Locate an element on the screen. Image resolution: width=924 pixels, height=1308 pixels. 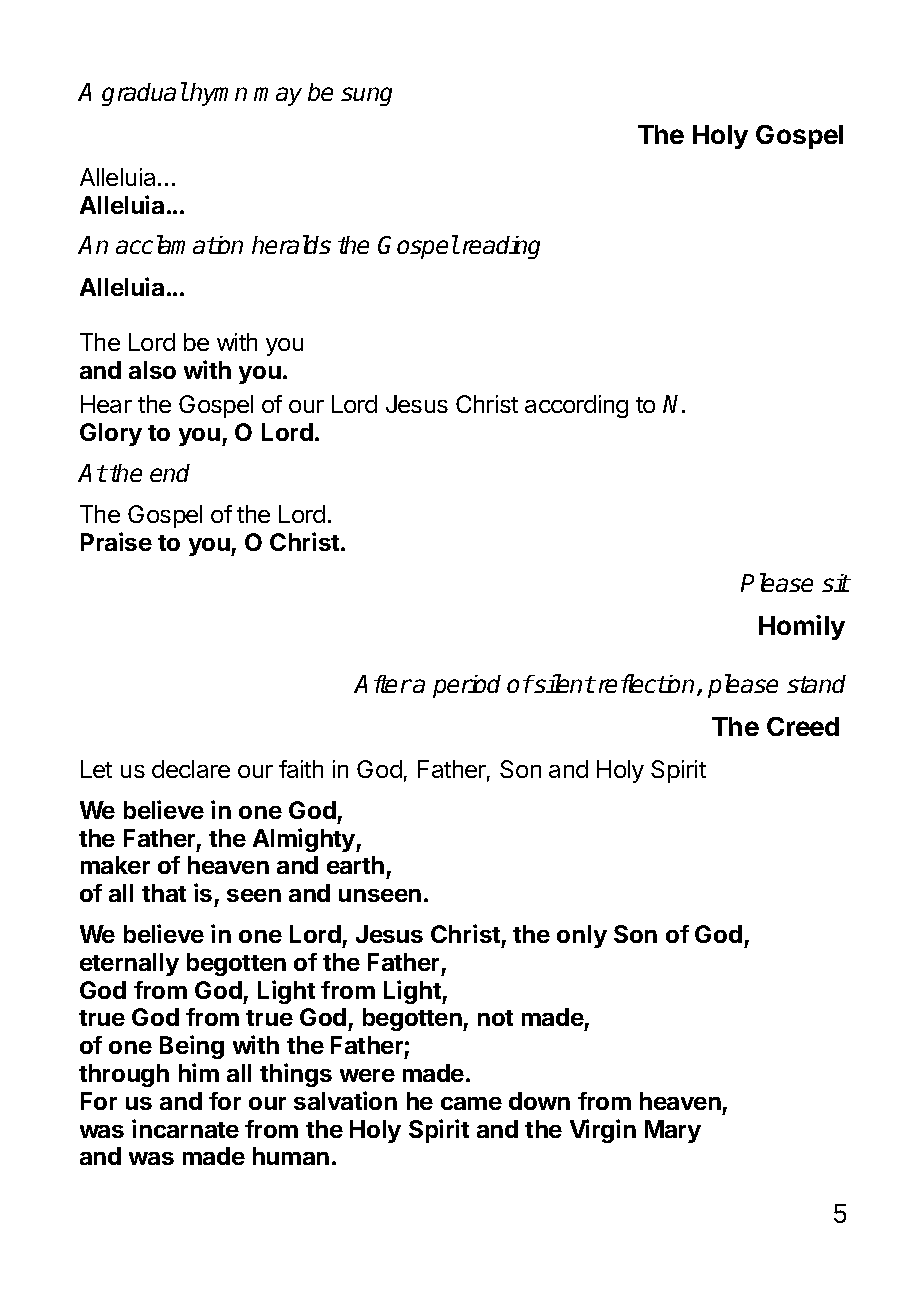
came is located at coordinates (471, 1103).
